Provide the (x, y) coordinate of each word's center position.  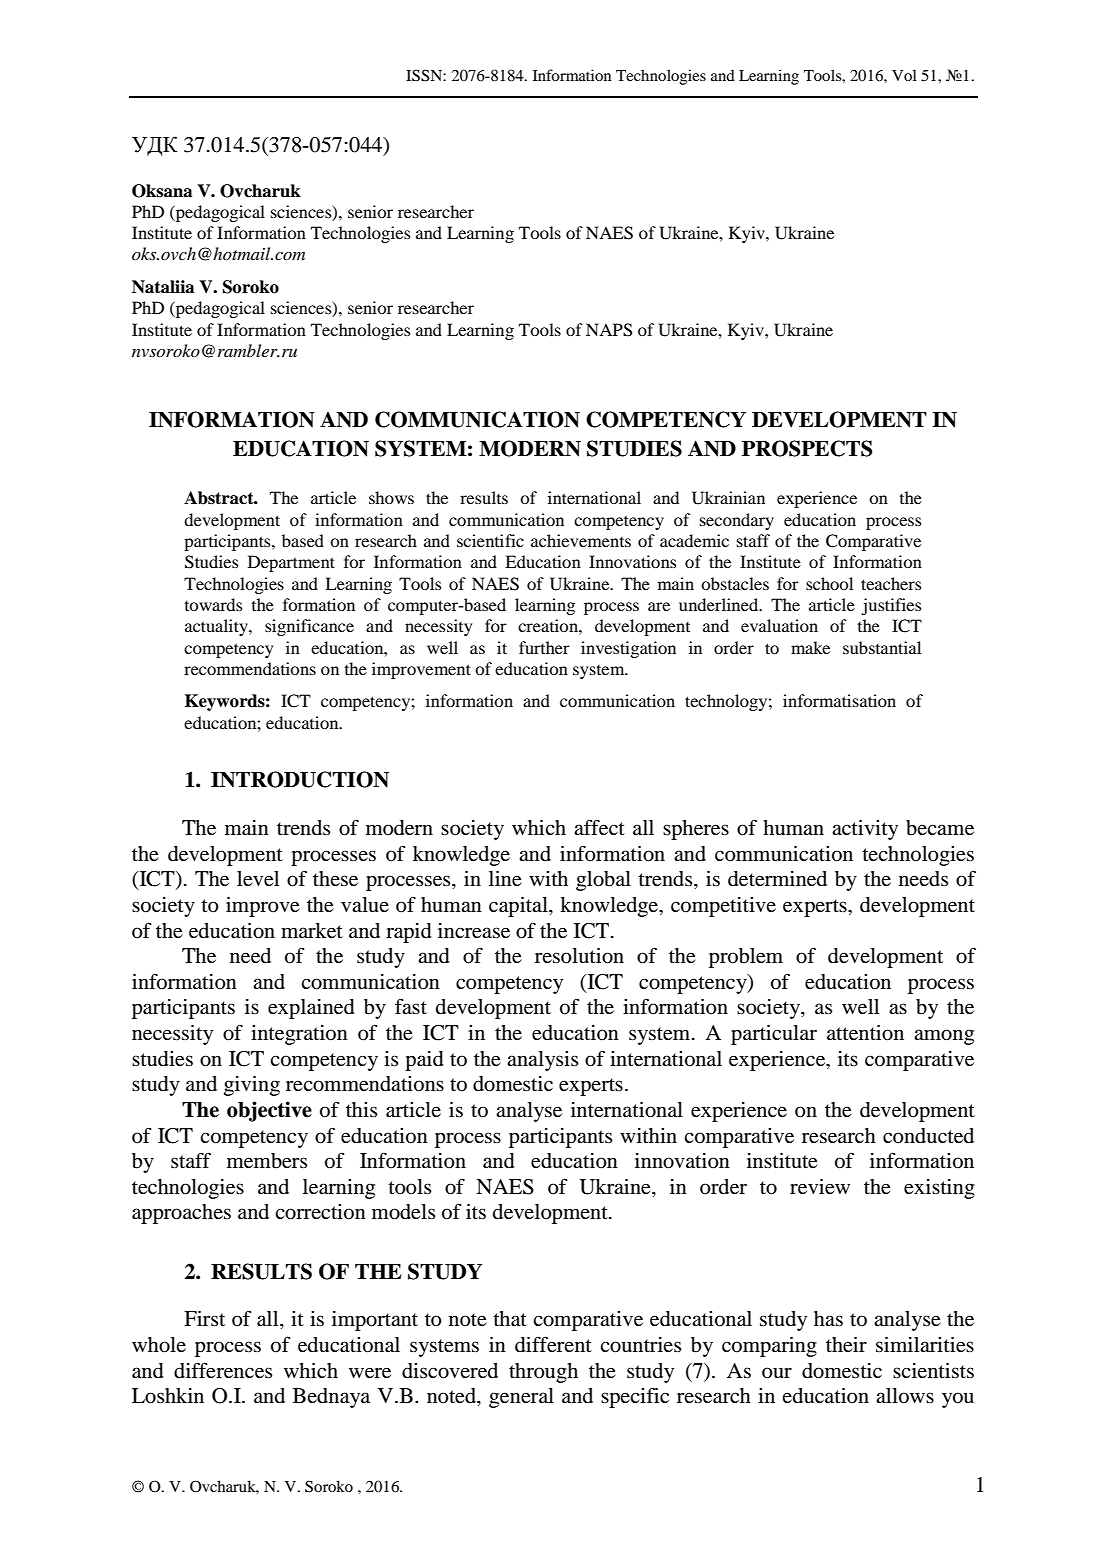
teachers (891, 583)
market (312, 931)
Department (291, 563)
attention (865, 1033)
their (846, 1345)
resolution (579, 956)
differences (223, 1370)
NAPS (609, 330)
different (553, 1344)
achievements (581, 540)
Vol (904, 75)
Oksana (162, 191)
